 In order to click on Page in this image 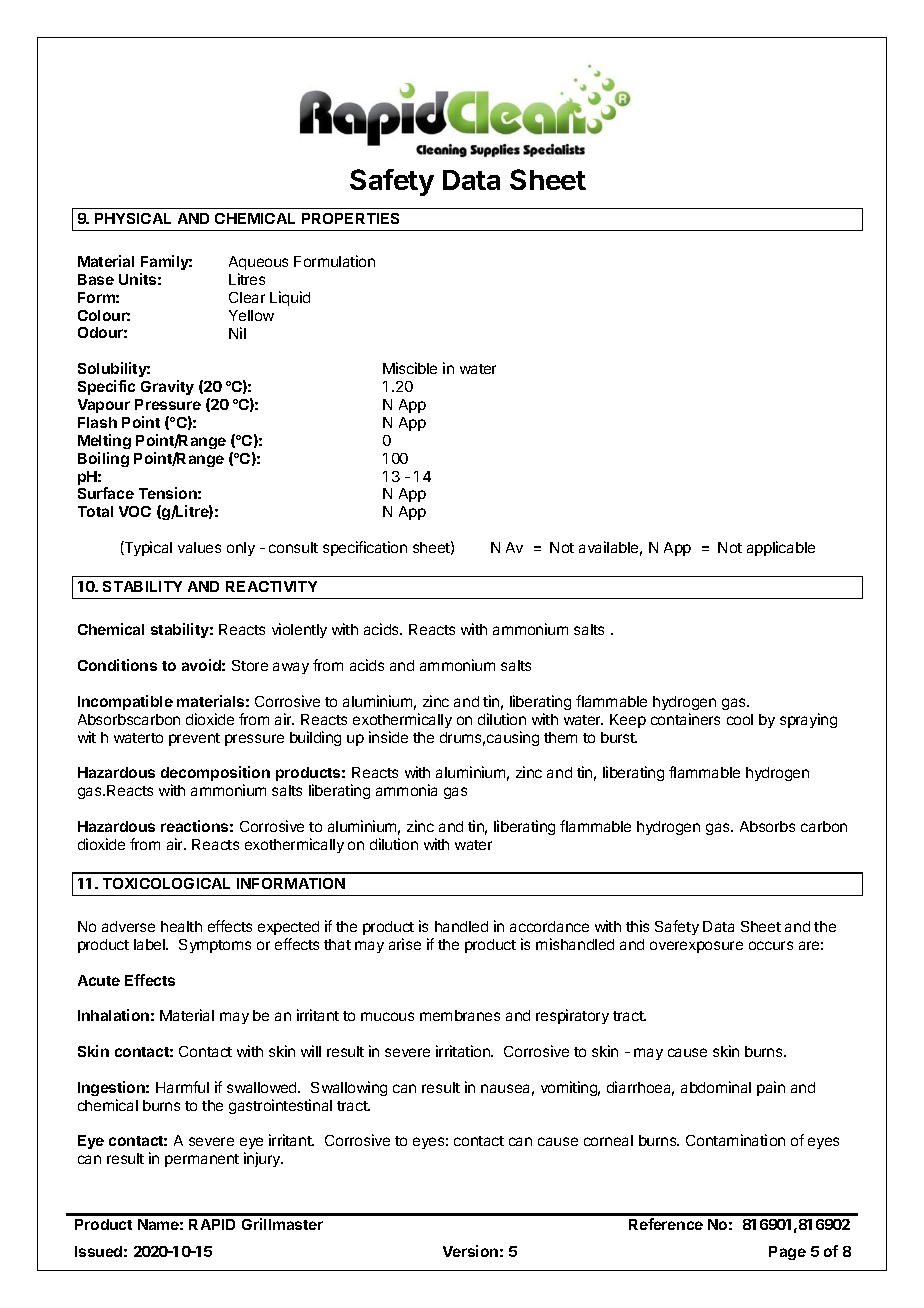, I will do `click(787, 1253)`.
